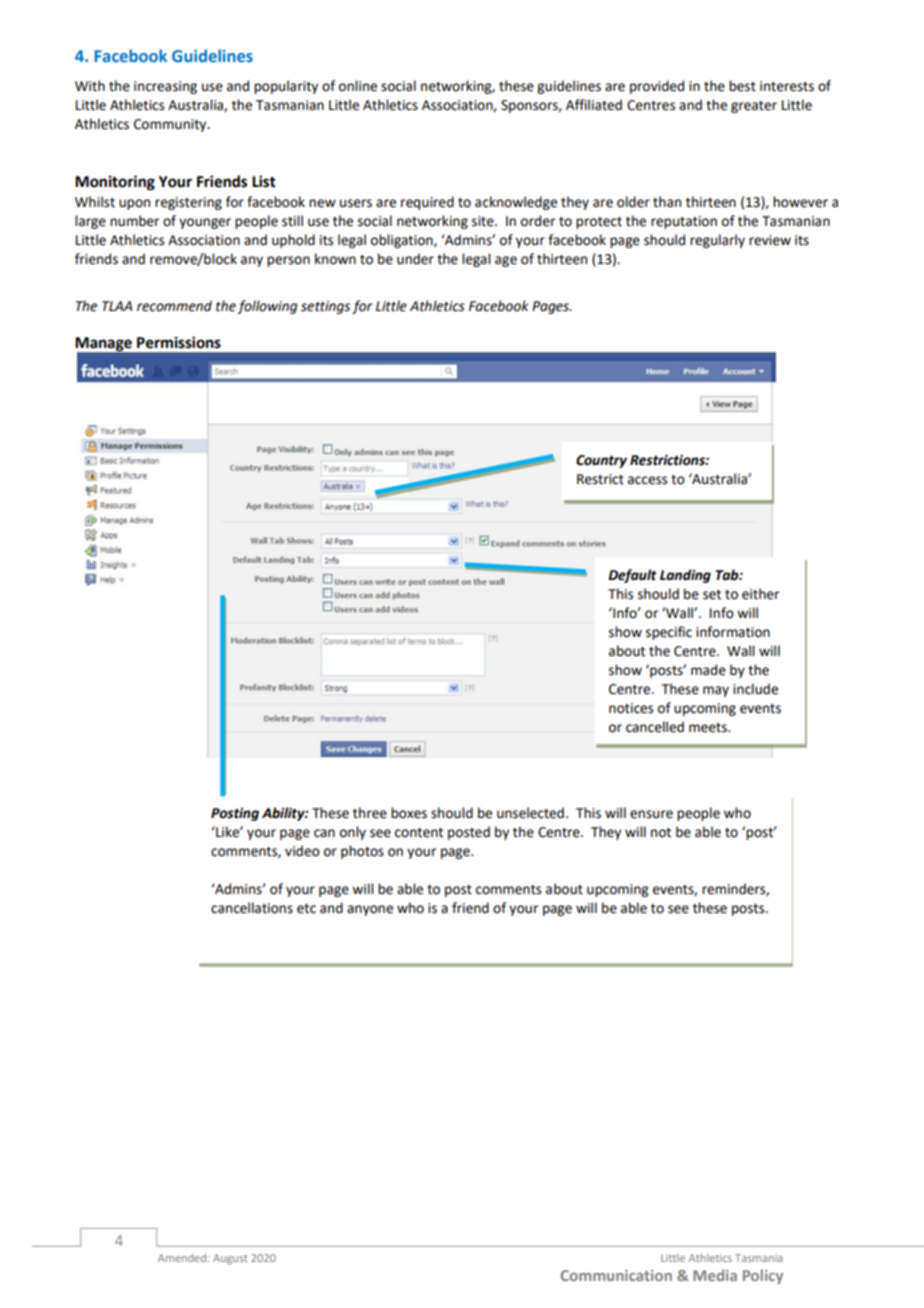 The height and width of the screenshot is (1308, 924). What do you see at coordinates (179, 342) in the screenshot?
I see `Permissions` at bounding box center [179, 342].
